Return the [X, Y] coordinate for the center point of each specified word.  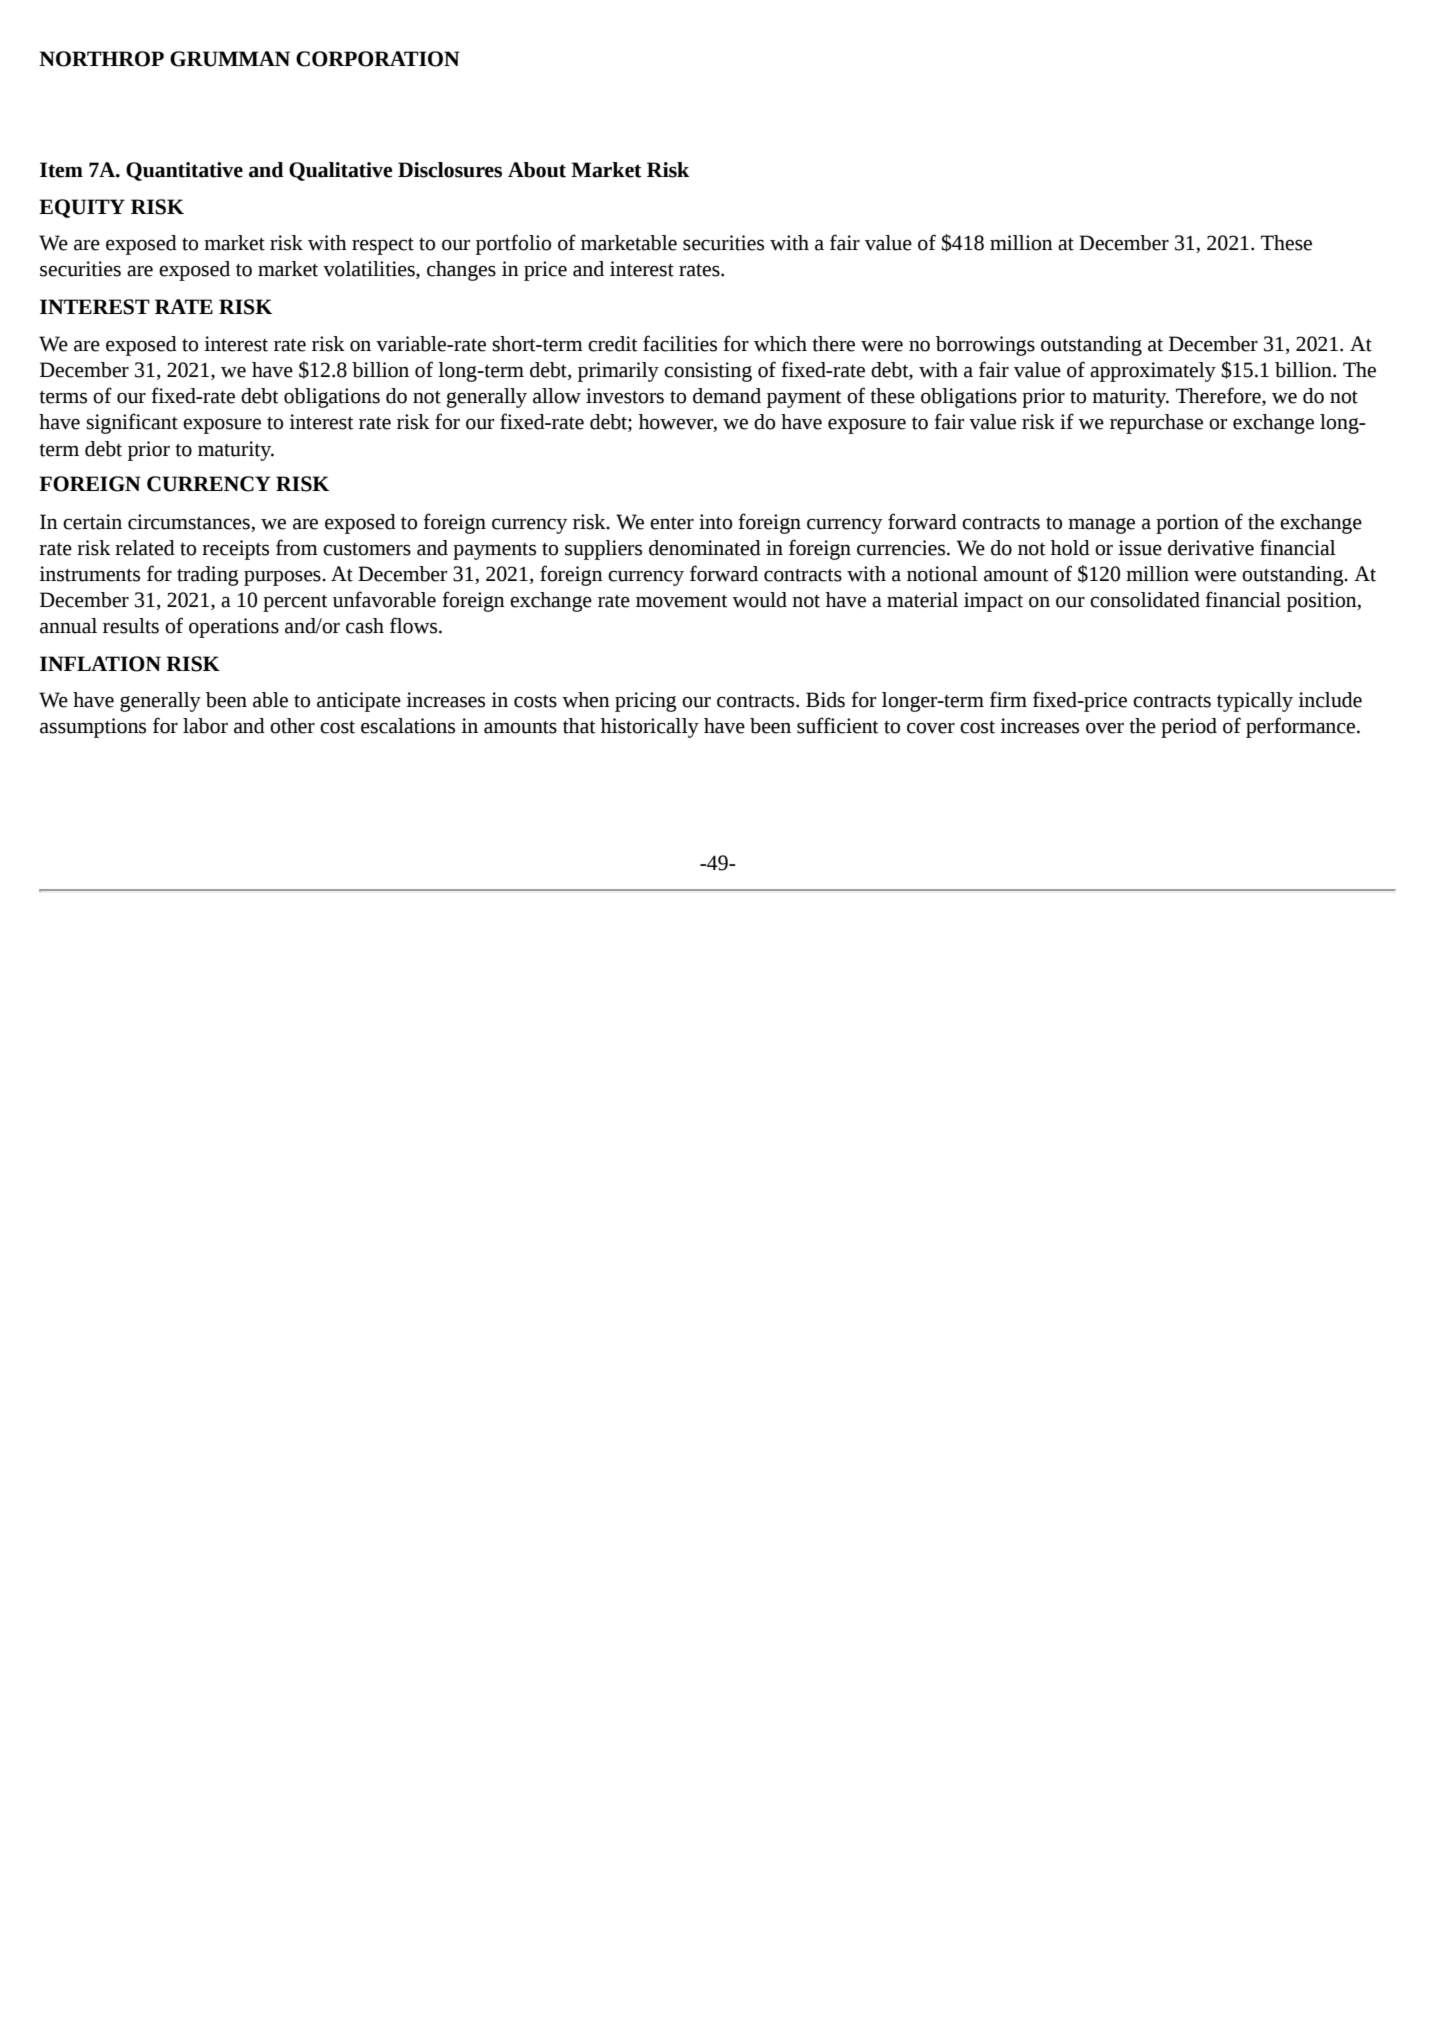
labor [205, 726]
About [537, 170]
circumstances [190, 523]
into [715, 522]
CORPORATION [378, 59]
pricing [645, 702]
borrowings [985, 346]
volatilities [370, 270]
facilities [680, 343]
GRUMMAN [230, 59]
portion [1187, 524]
